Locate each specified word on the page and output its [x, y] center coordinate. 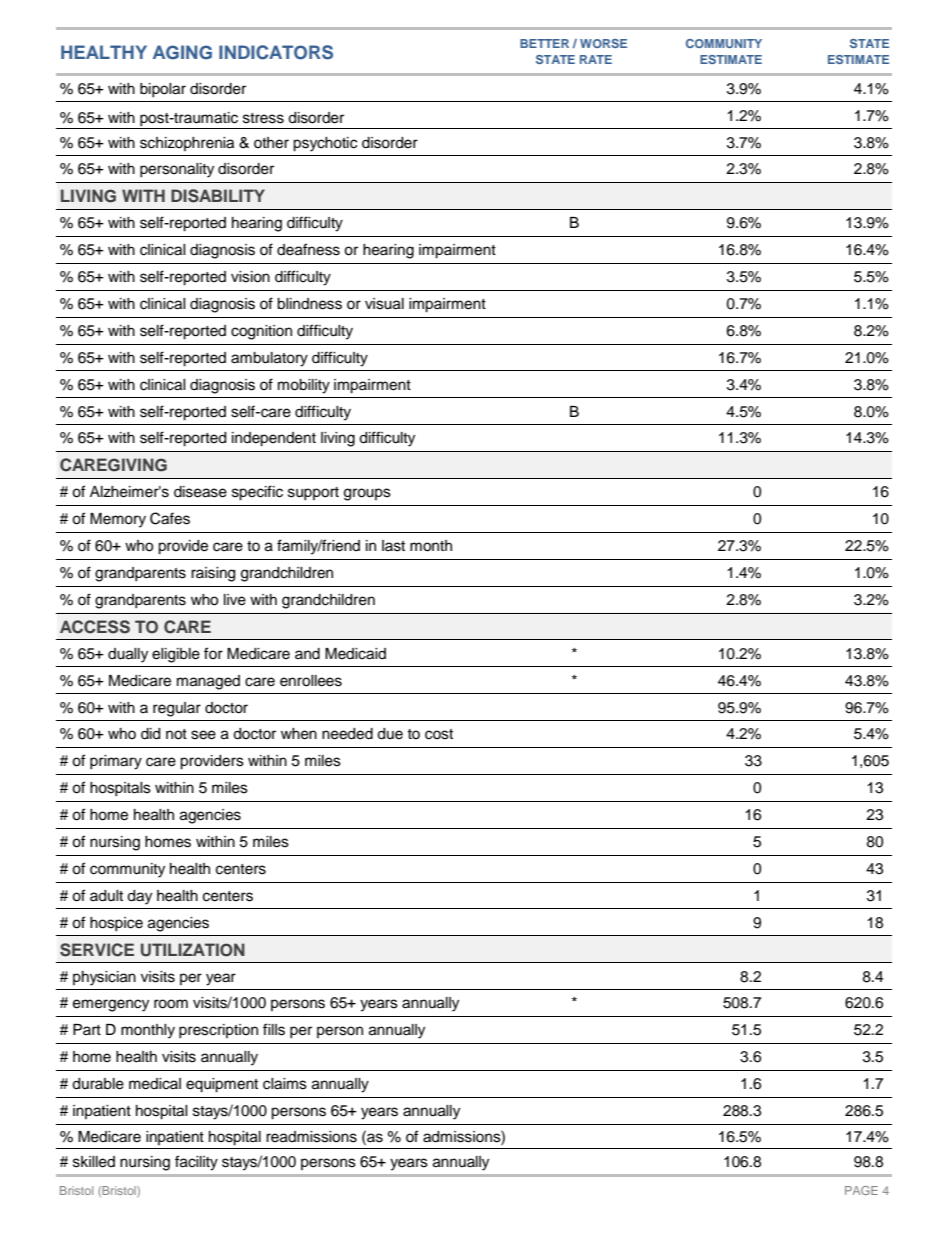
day [139, 897]
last [393, 546]
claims [285, 1084]
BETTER [544, 43]
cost [439, 734]
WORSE [603, 43]
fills [274, 1029]
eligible [176, 655]
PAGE [861, 1190]
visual [384, 304]
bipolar [163, 90]
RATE [596, 59]
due [390, 734]
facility [196, 1163]
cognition [261, 332]
